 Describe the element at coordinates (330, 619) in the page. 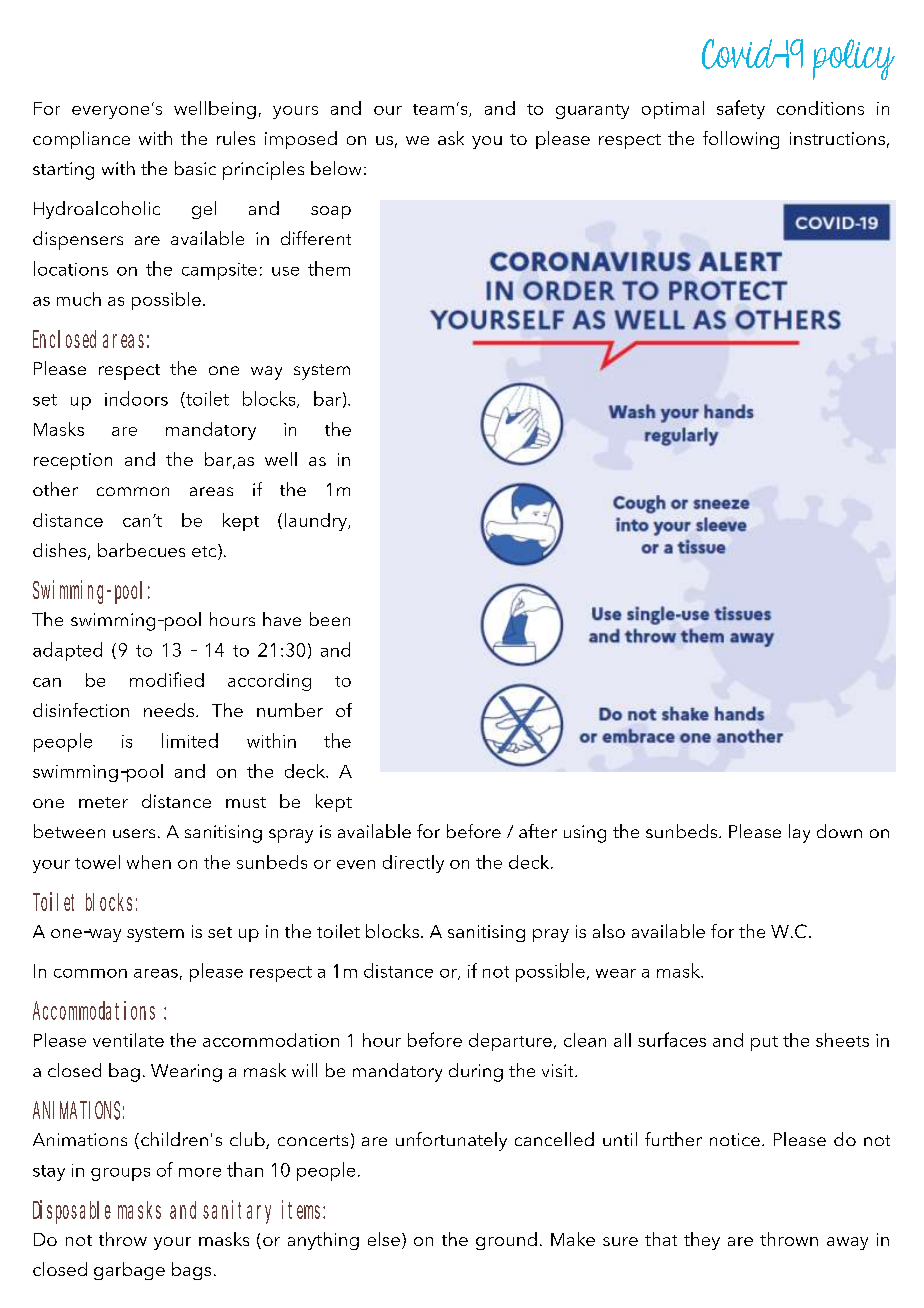

I see `been` at that location.
